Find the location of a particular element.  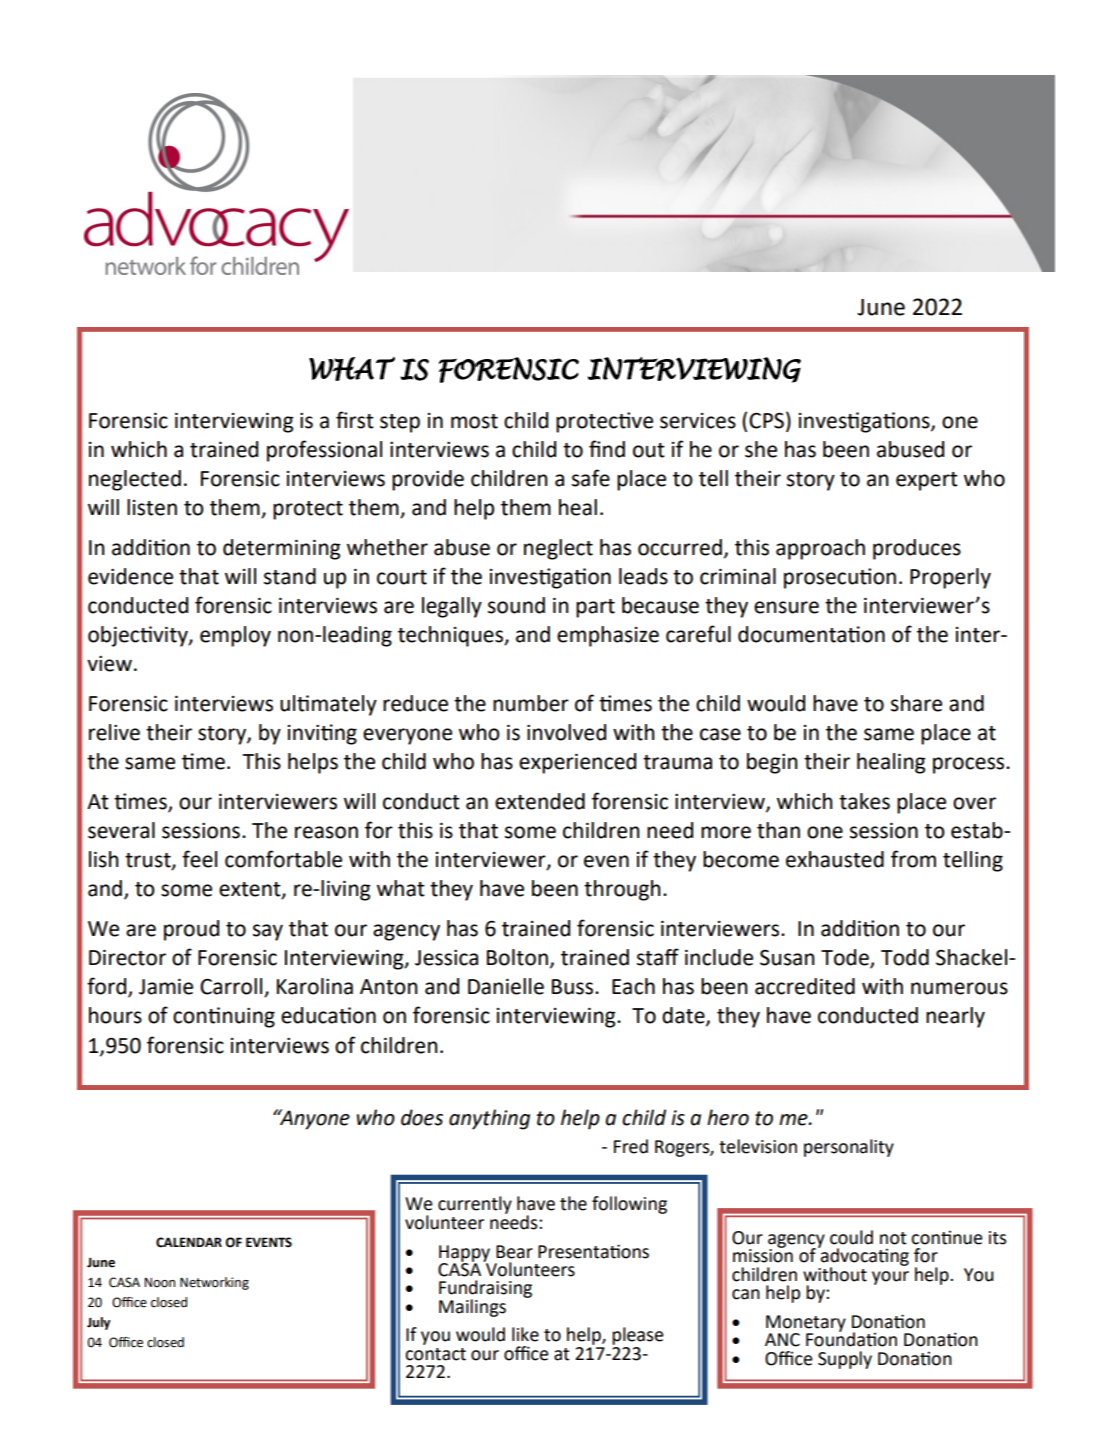

find is located at coordinates (607, 449).
